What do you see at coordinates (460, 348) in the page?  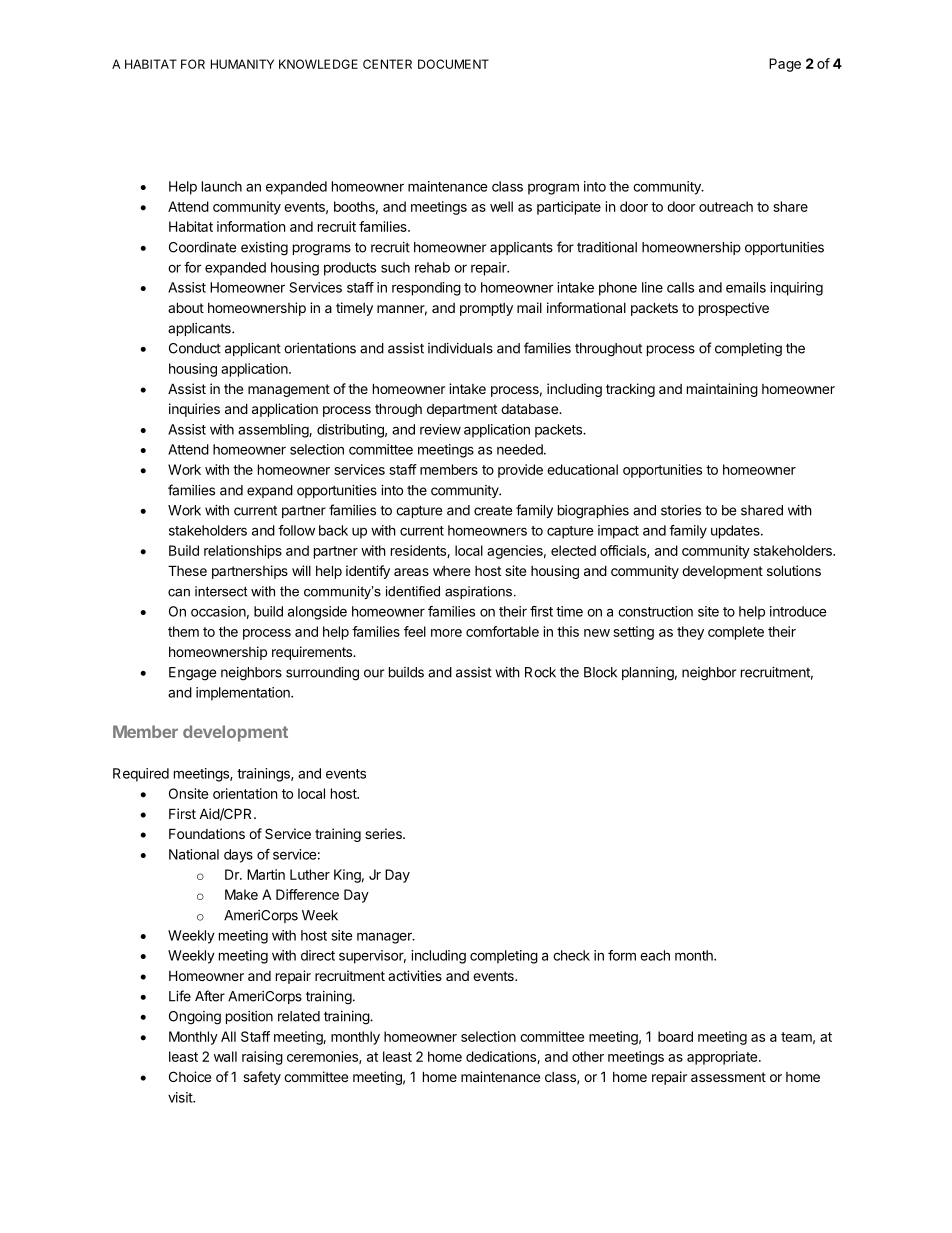 I see `individuals` at bounding box center [460, 348].
